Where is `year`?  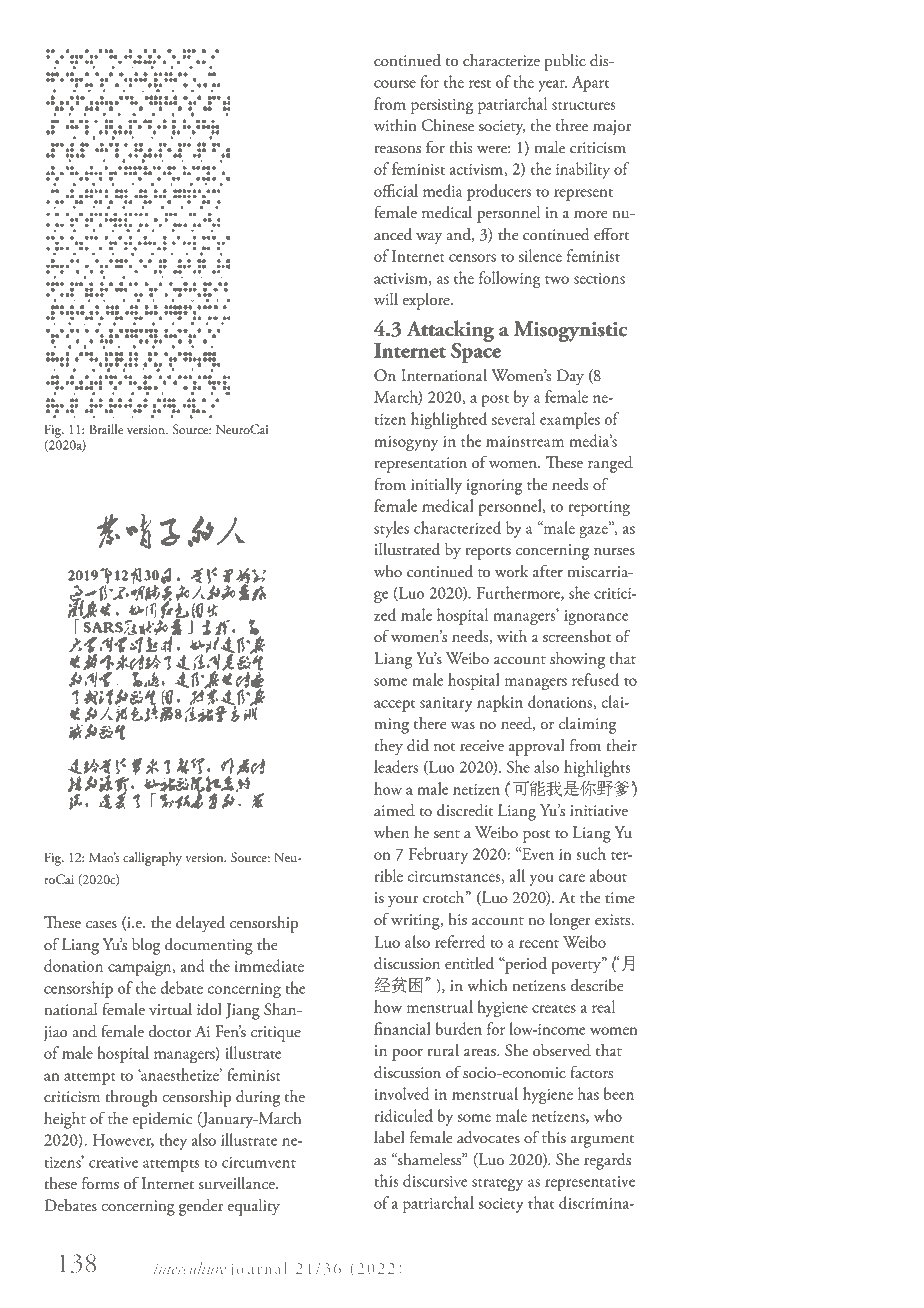
year is located at coordinates (552, 86).
